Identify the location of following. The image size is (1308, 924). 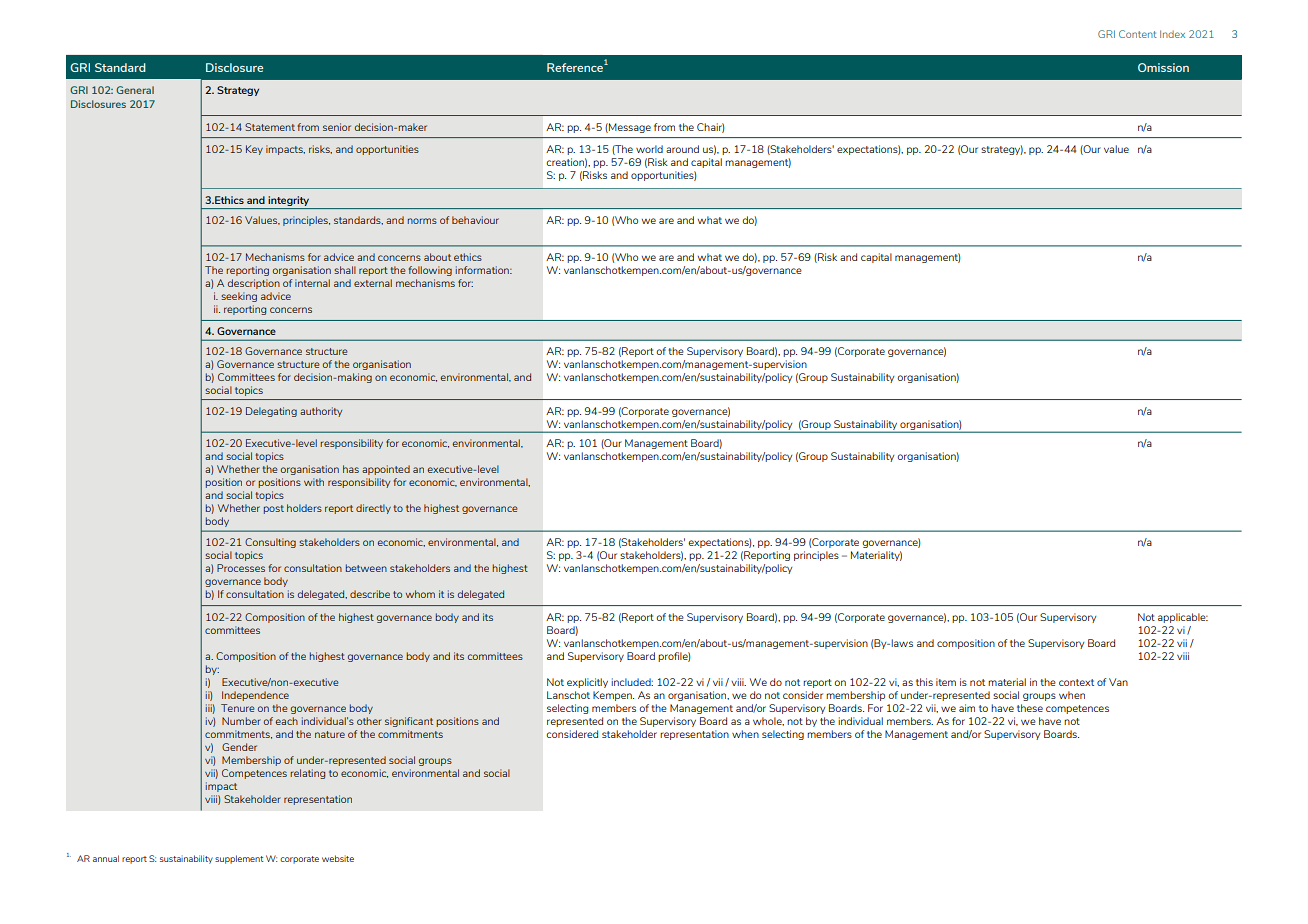
(430, 271).
